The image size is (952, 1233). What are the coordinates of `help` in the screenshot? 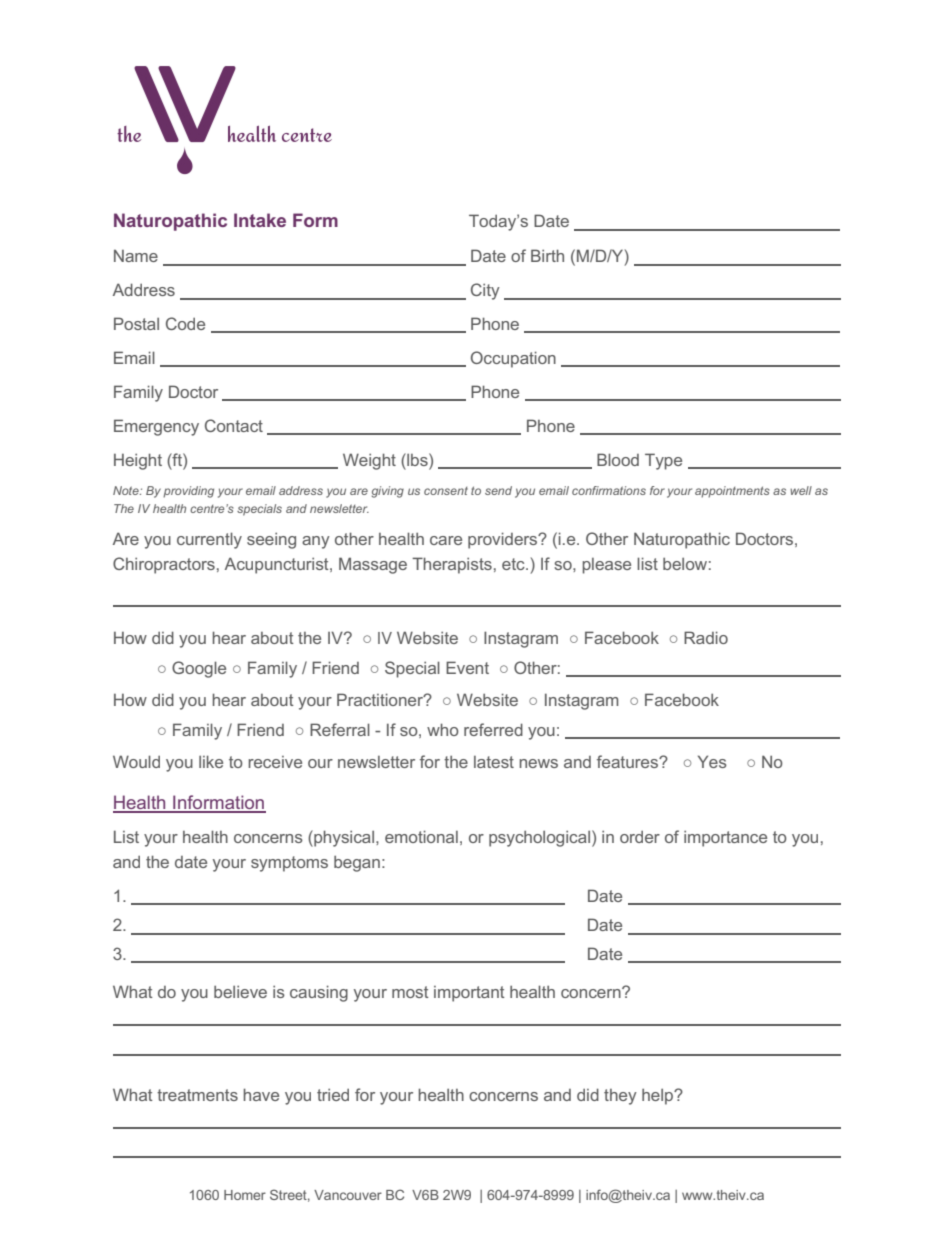 It's located at (659, 1097).
